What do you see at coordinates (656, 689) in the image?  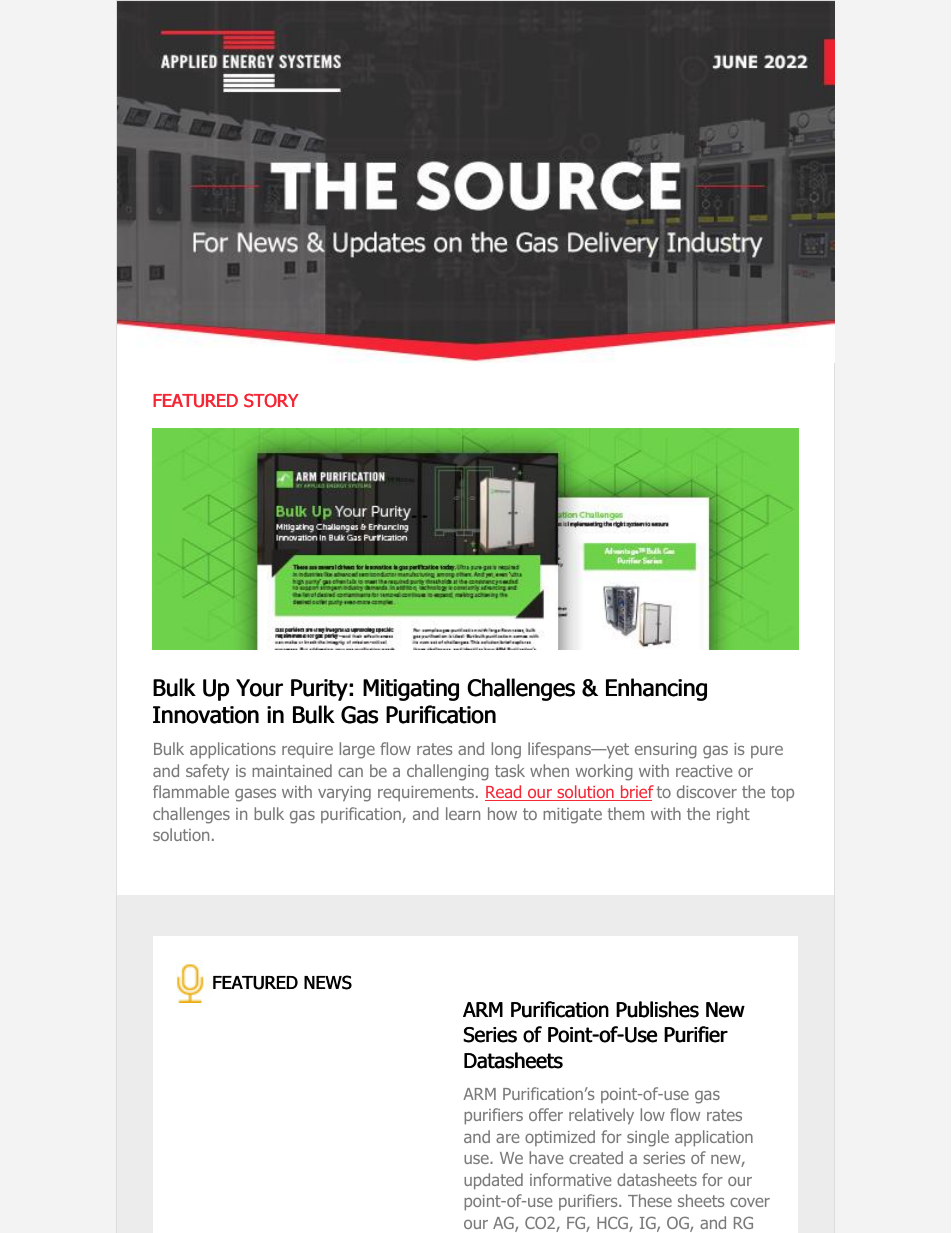 I see `Enhancing` at bounding box center [656, 689].
